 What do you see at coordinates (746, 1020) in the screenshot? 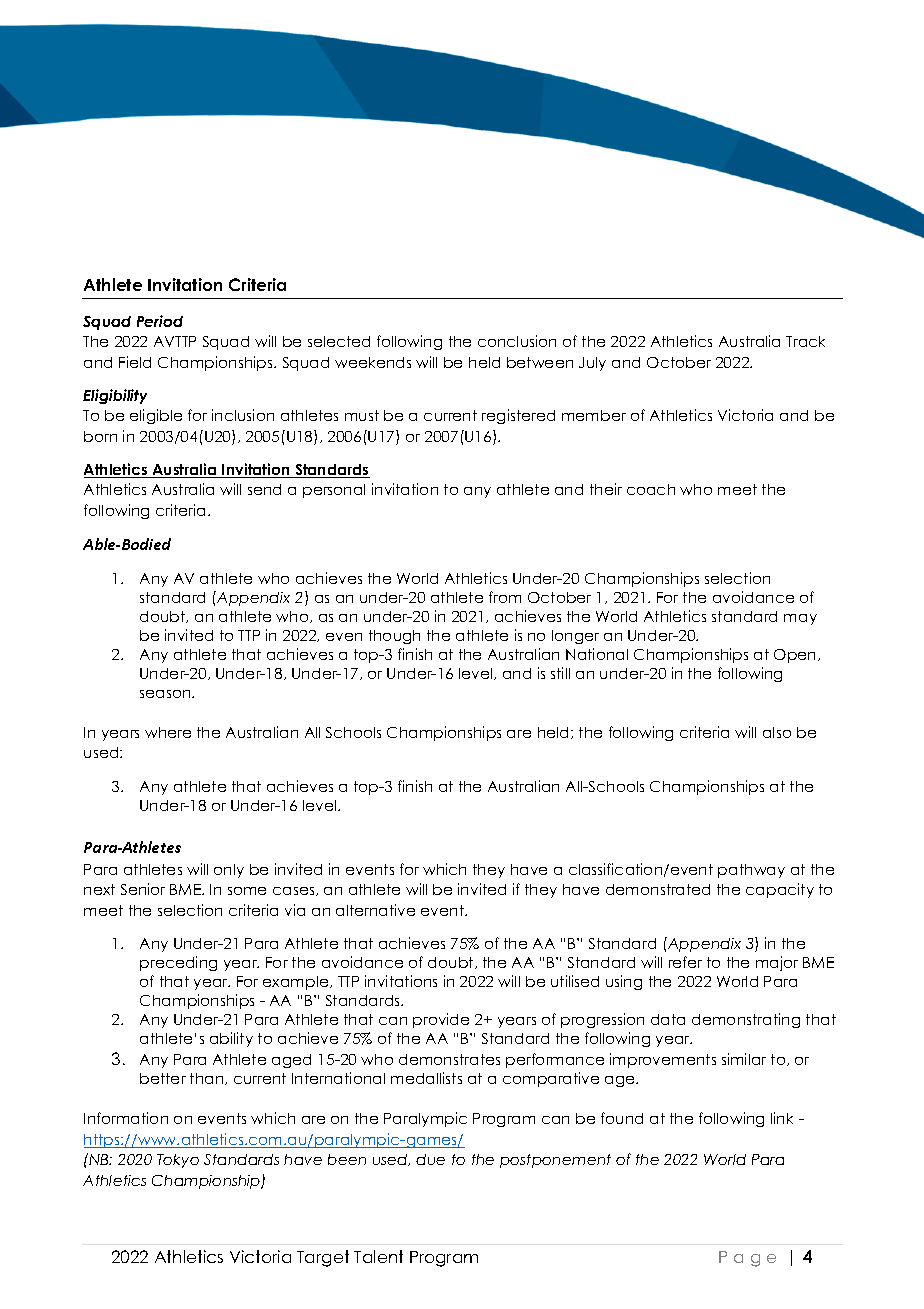
I see `demonstrating` at bounding box center [746, 1020].
